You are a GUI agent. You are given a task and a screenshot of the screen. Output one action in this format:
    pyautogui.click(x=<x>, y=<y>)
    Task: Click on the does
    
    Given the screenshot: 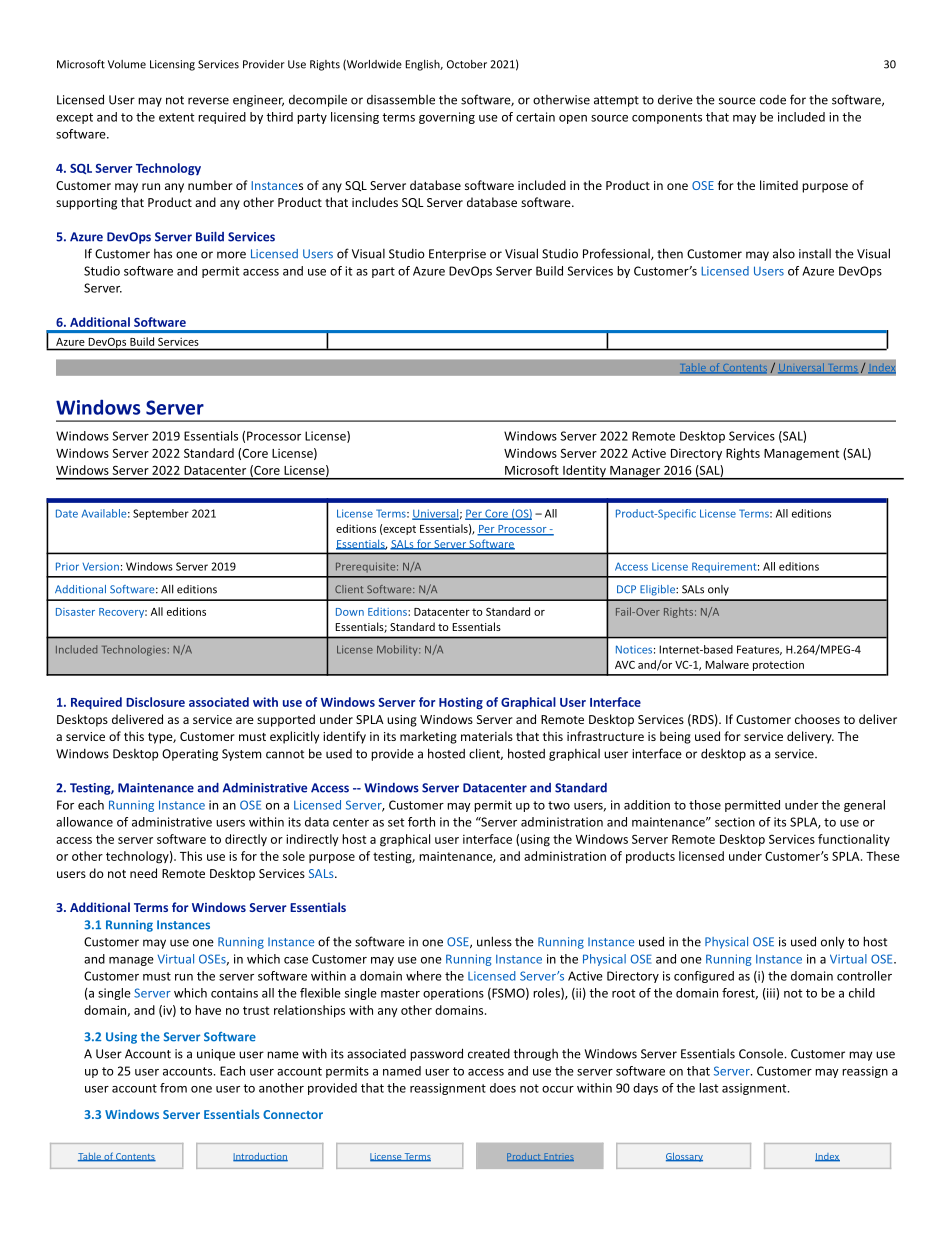 What is the action you would take?
    pyautogui.click(x=503, y=1088)
